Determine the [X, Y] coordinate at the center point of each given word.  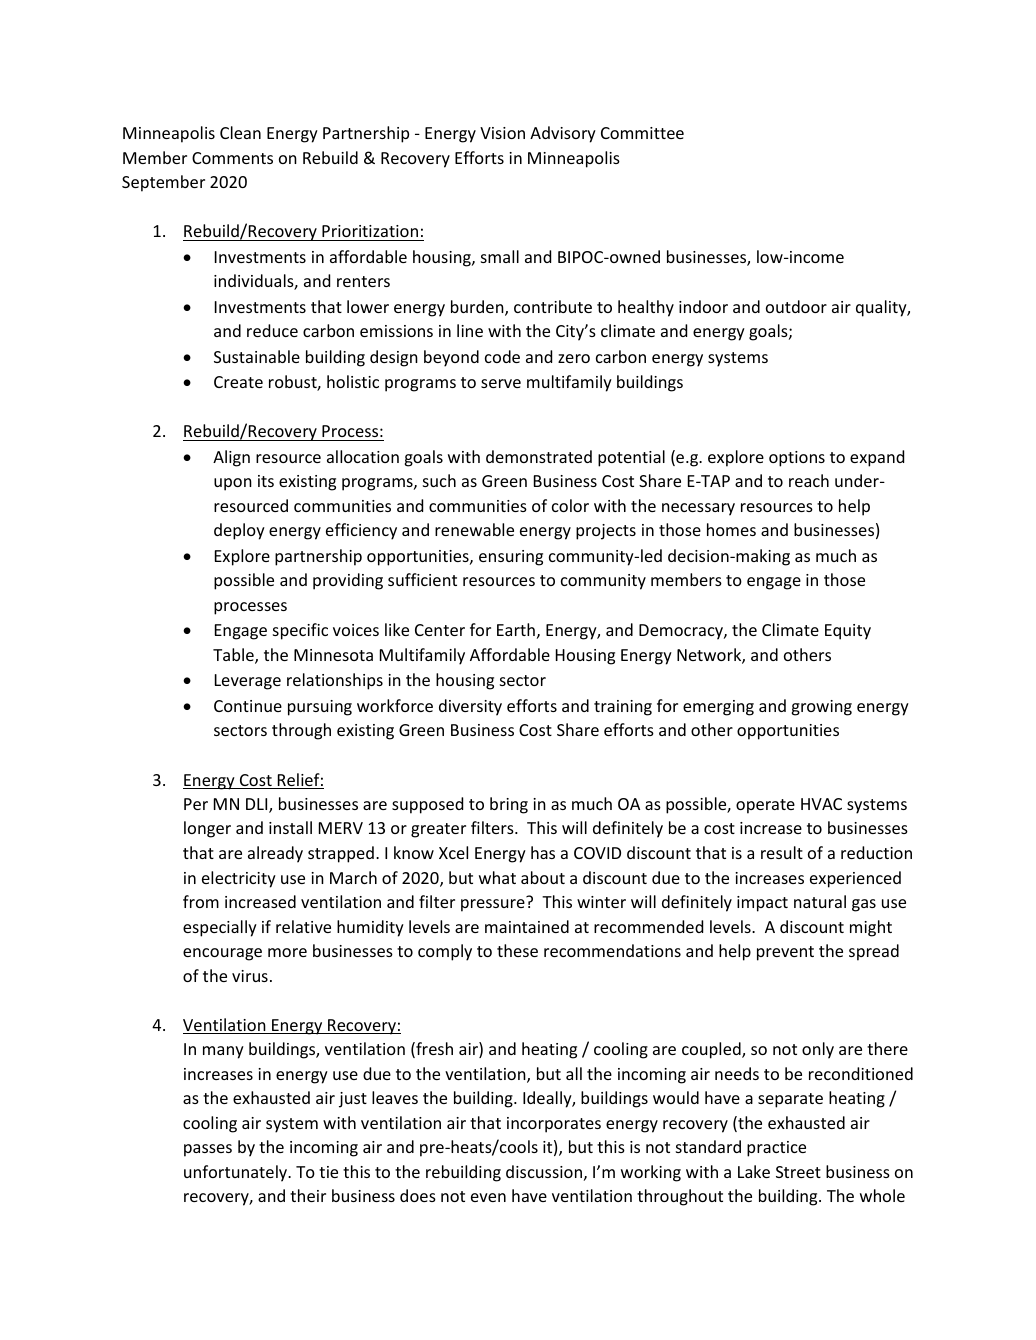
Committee [642, 133]
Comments [232, 158]
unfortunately [237, 1173]
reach [809, 480]
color [570, 505]
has [543, 852]
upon [233, 484]
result [782, 852]
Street [798, 1172]
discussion [544, 1171]
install [290, 827]
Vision [502, 133]
